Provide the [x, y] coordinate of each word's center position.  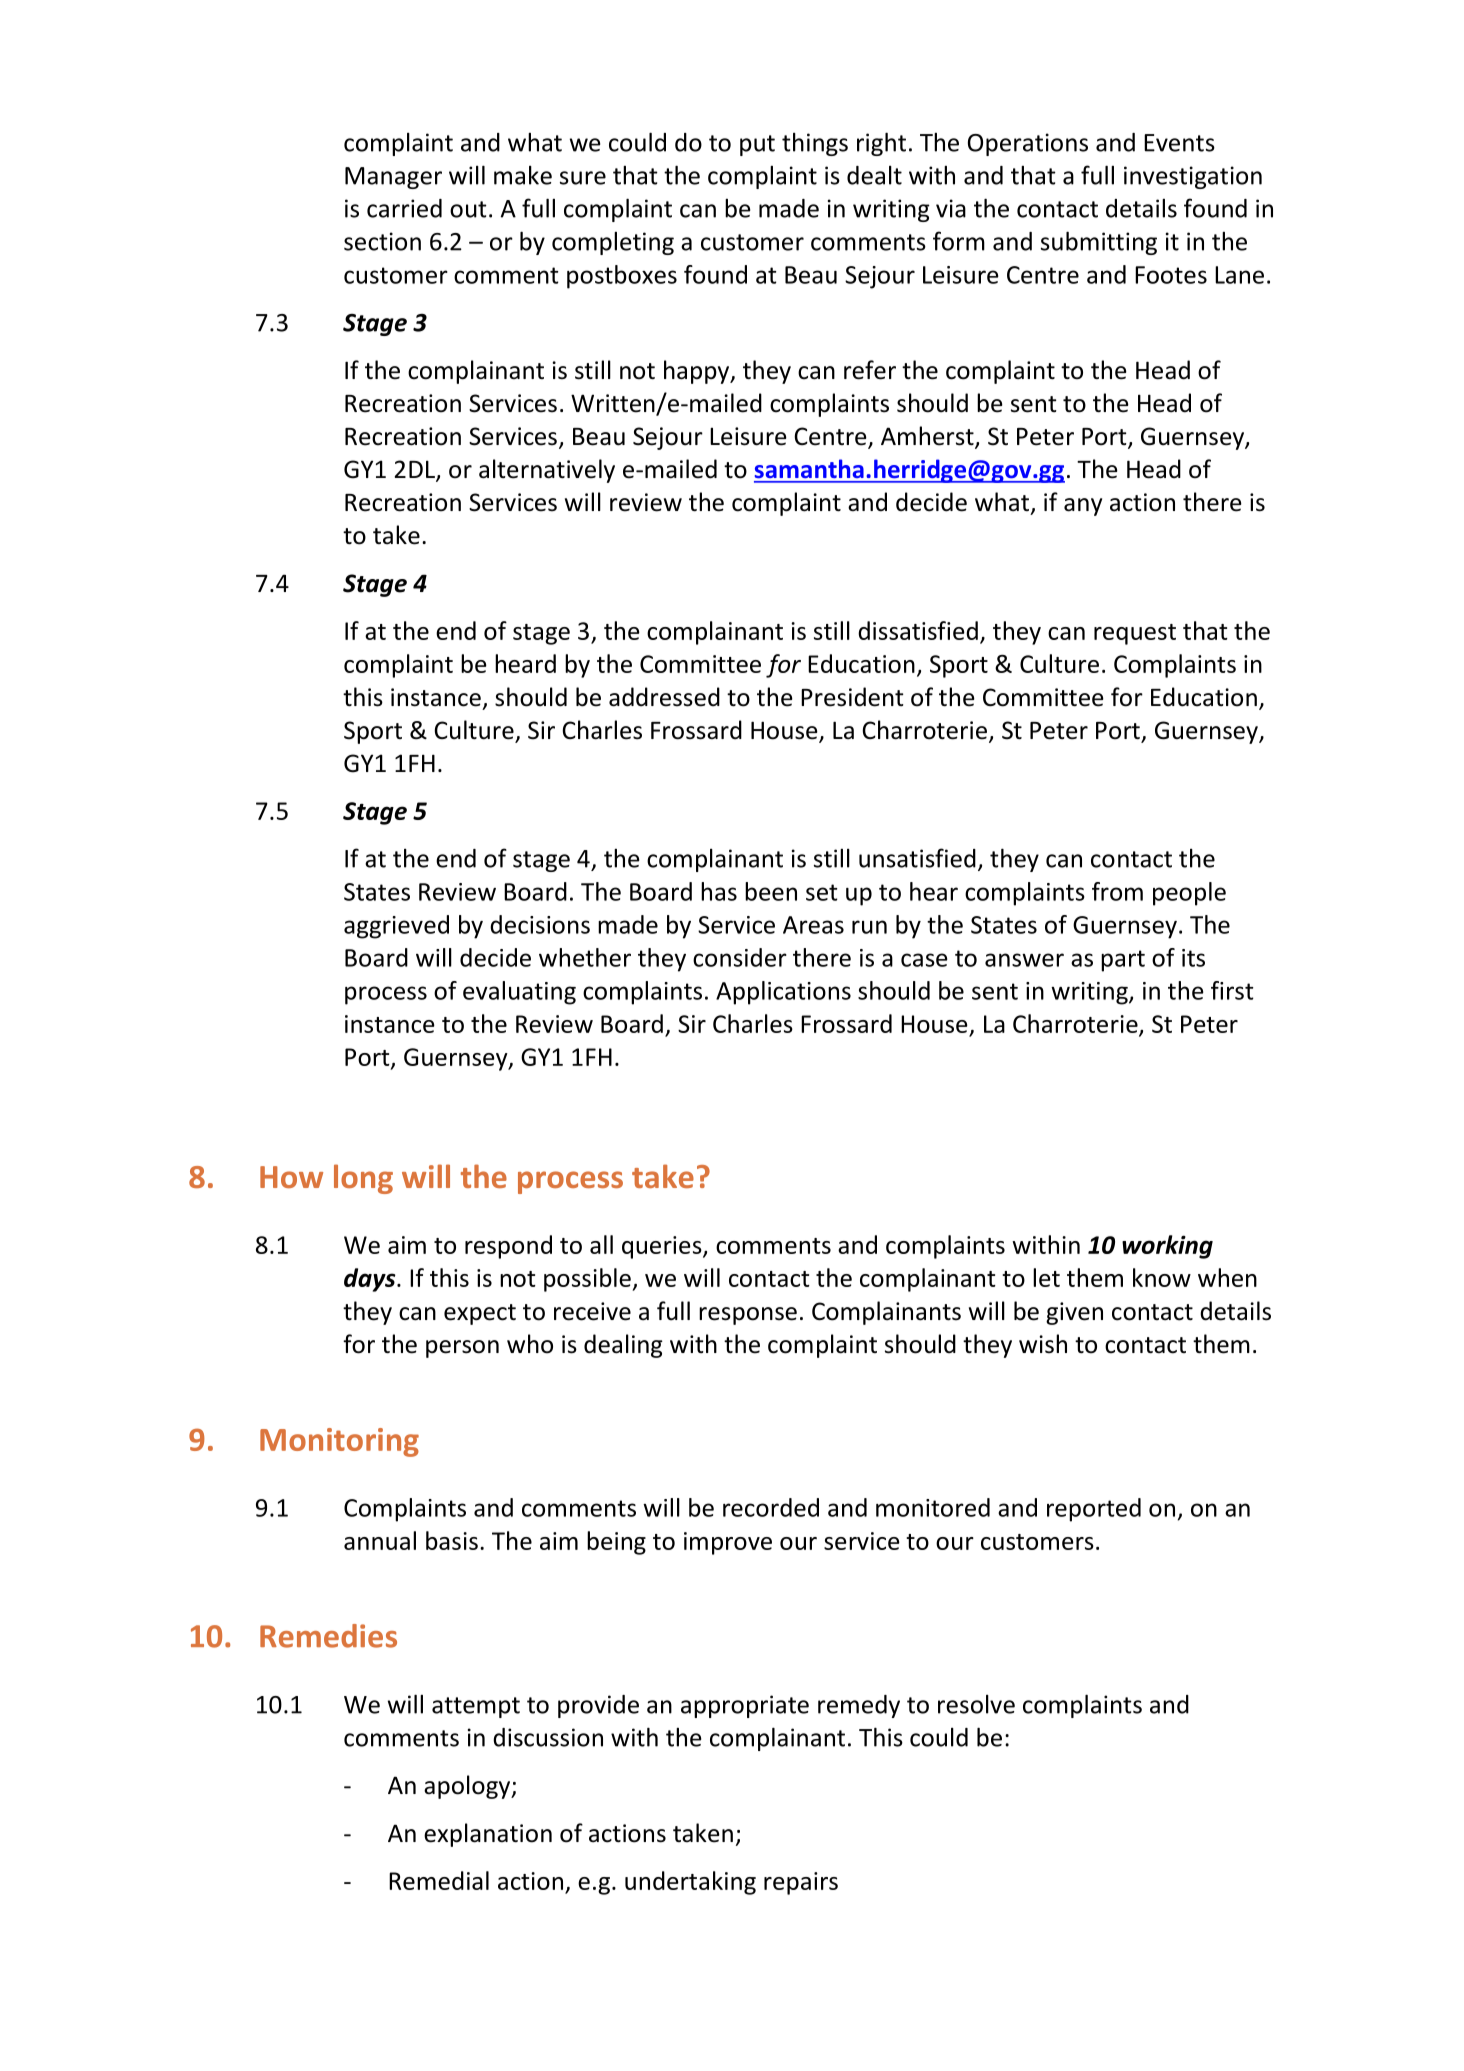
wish [1043, 1344]
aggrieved [396, 927]
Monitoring [339, 1442]
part [1123, 961]
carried [404, 208]
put [757, 145]
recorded [771, 1507]
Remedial [439, 1880]
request [1135, 634]
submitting [1099, 243]
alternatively [547, 471]
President [852, 697]
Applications [783, 993]
